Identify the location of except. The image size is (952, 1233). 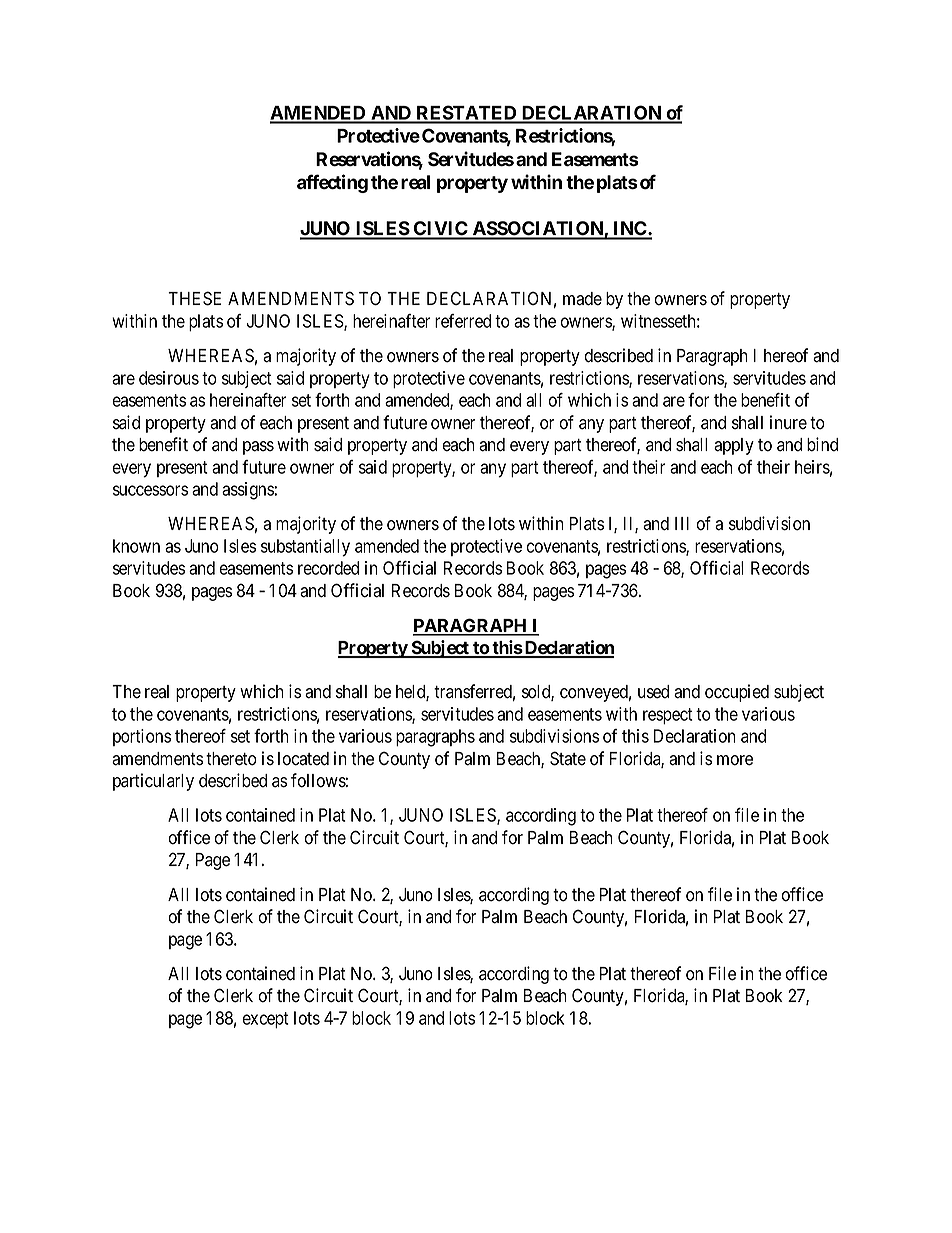
(265, 1020).
